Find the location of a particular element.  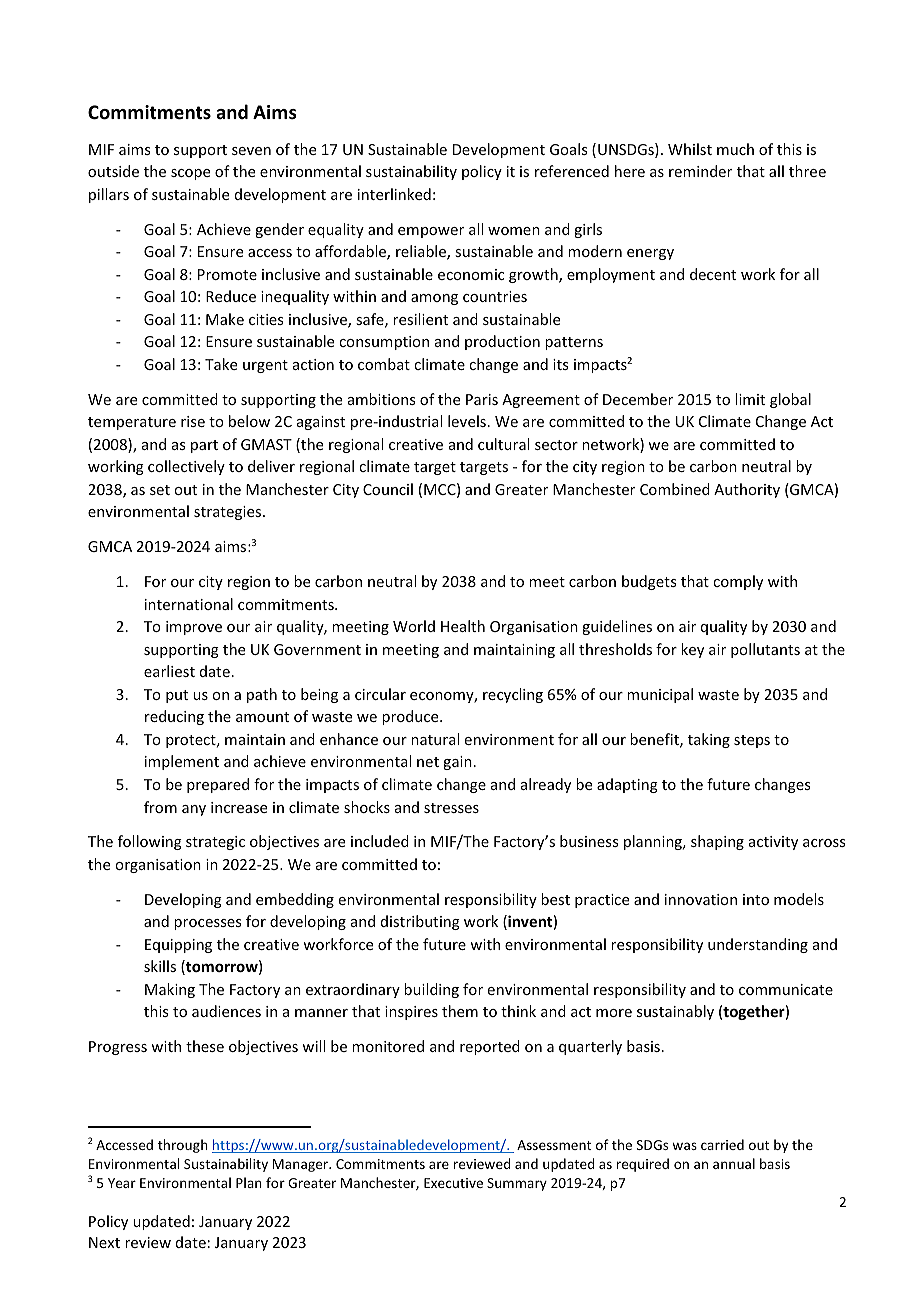

interlinked is located at coordinates (394, 194).
